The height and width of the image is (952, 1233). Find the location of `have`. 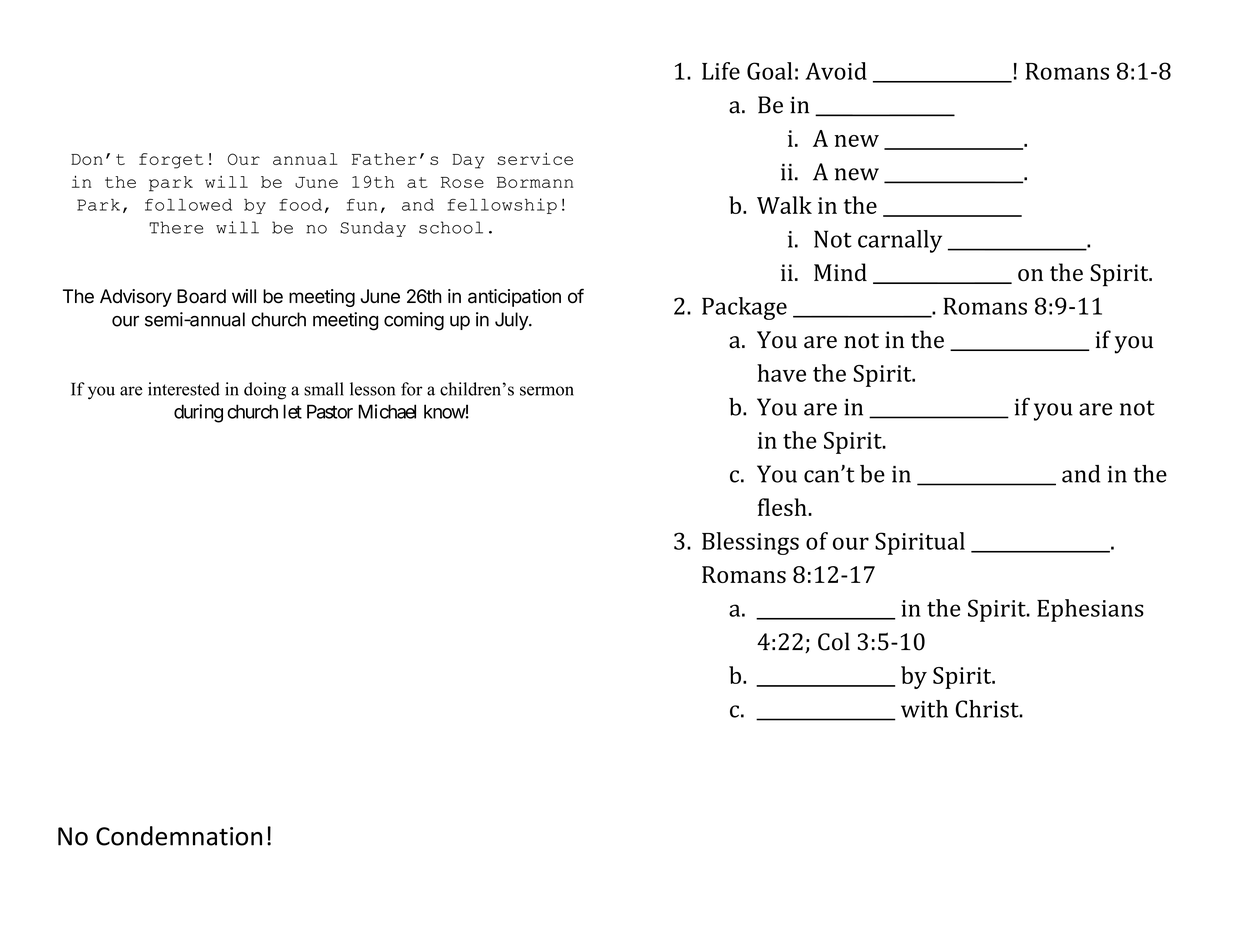

have is located at coordinates (781, 373).
